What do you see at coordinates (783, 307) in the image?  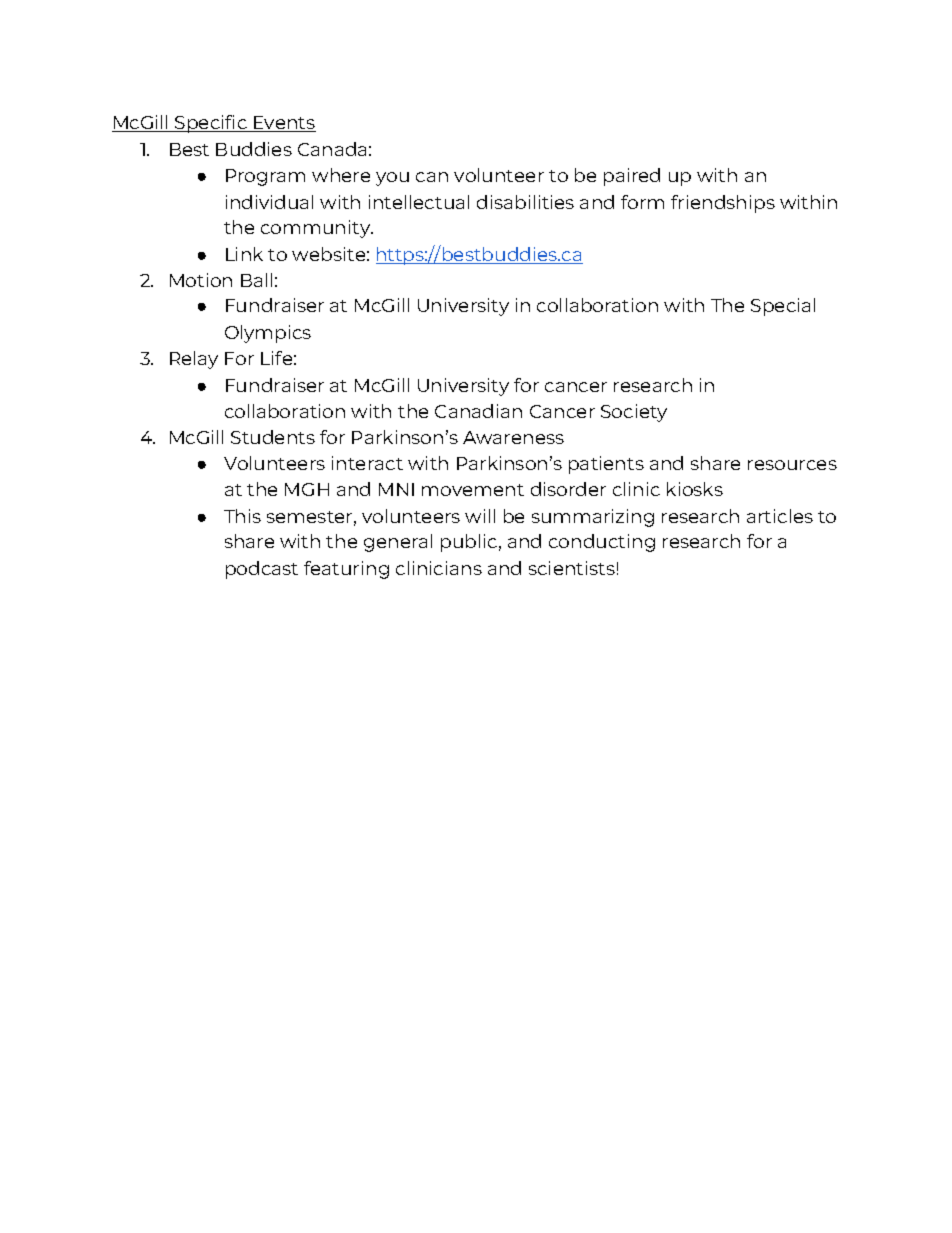 I see `Special` at bounding box center [783, 307].
